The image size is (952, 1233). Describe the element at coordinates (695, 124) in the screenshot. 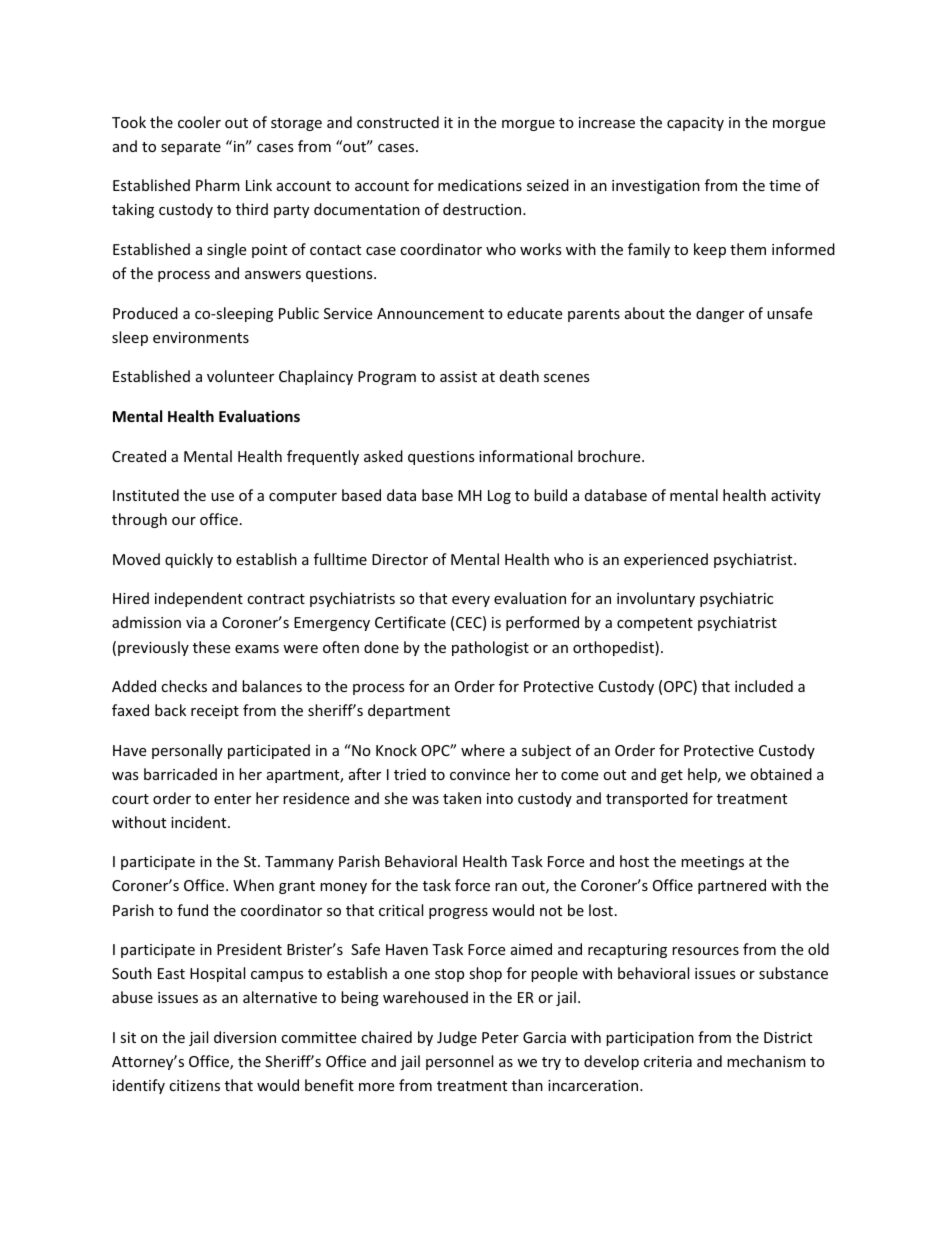

I see `capacity` at that location.
